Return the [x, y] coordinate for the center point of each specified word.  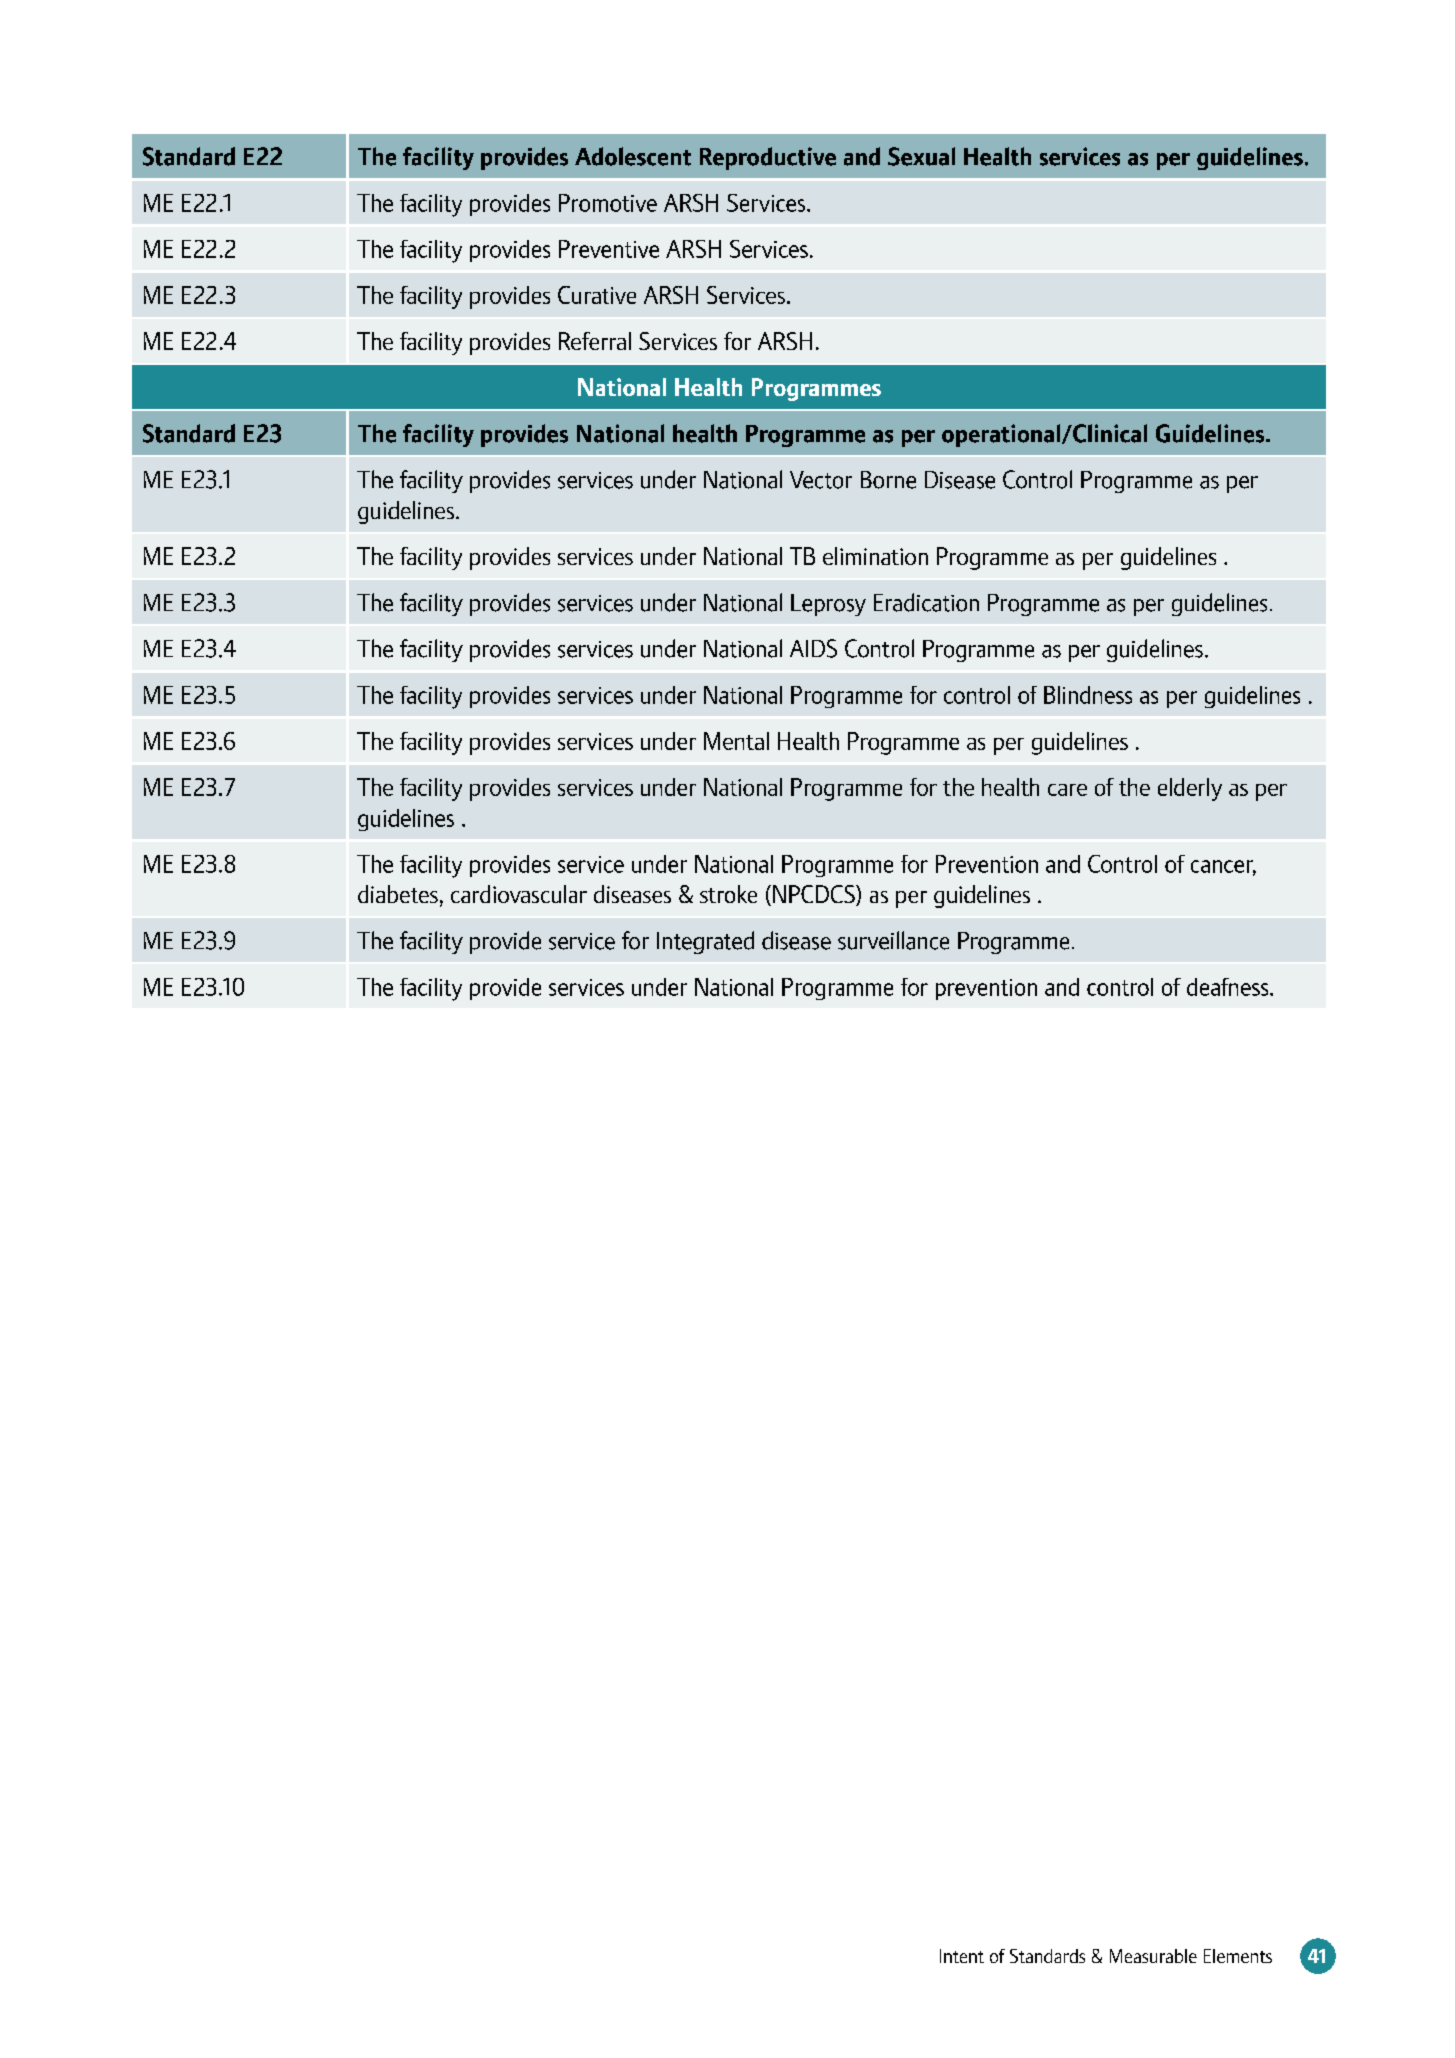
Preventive [609, 249]
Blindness [1088, 695]
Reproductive [768, 158]
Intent [962, 1956]
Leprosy [828, 605]
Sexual [921, 156]
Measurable [1153, 1956]
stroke [728, 894]
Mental [736, 741]
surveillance [893, 940]
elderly [1190, 789]
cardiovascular [519, 894]
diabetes [398, 894]
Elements [1238, 1956]
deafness [1229, 987]
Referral [595, 341]
